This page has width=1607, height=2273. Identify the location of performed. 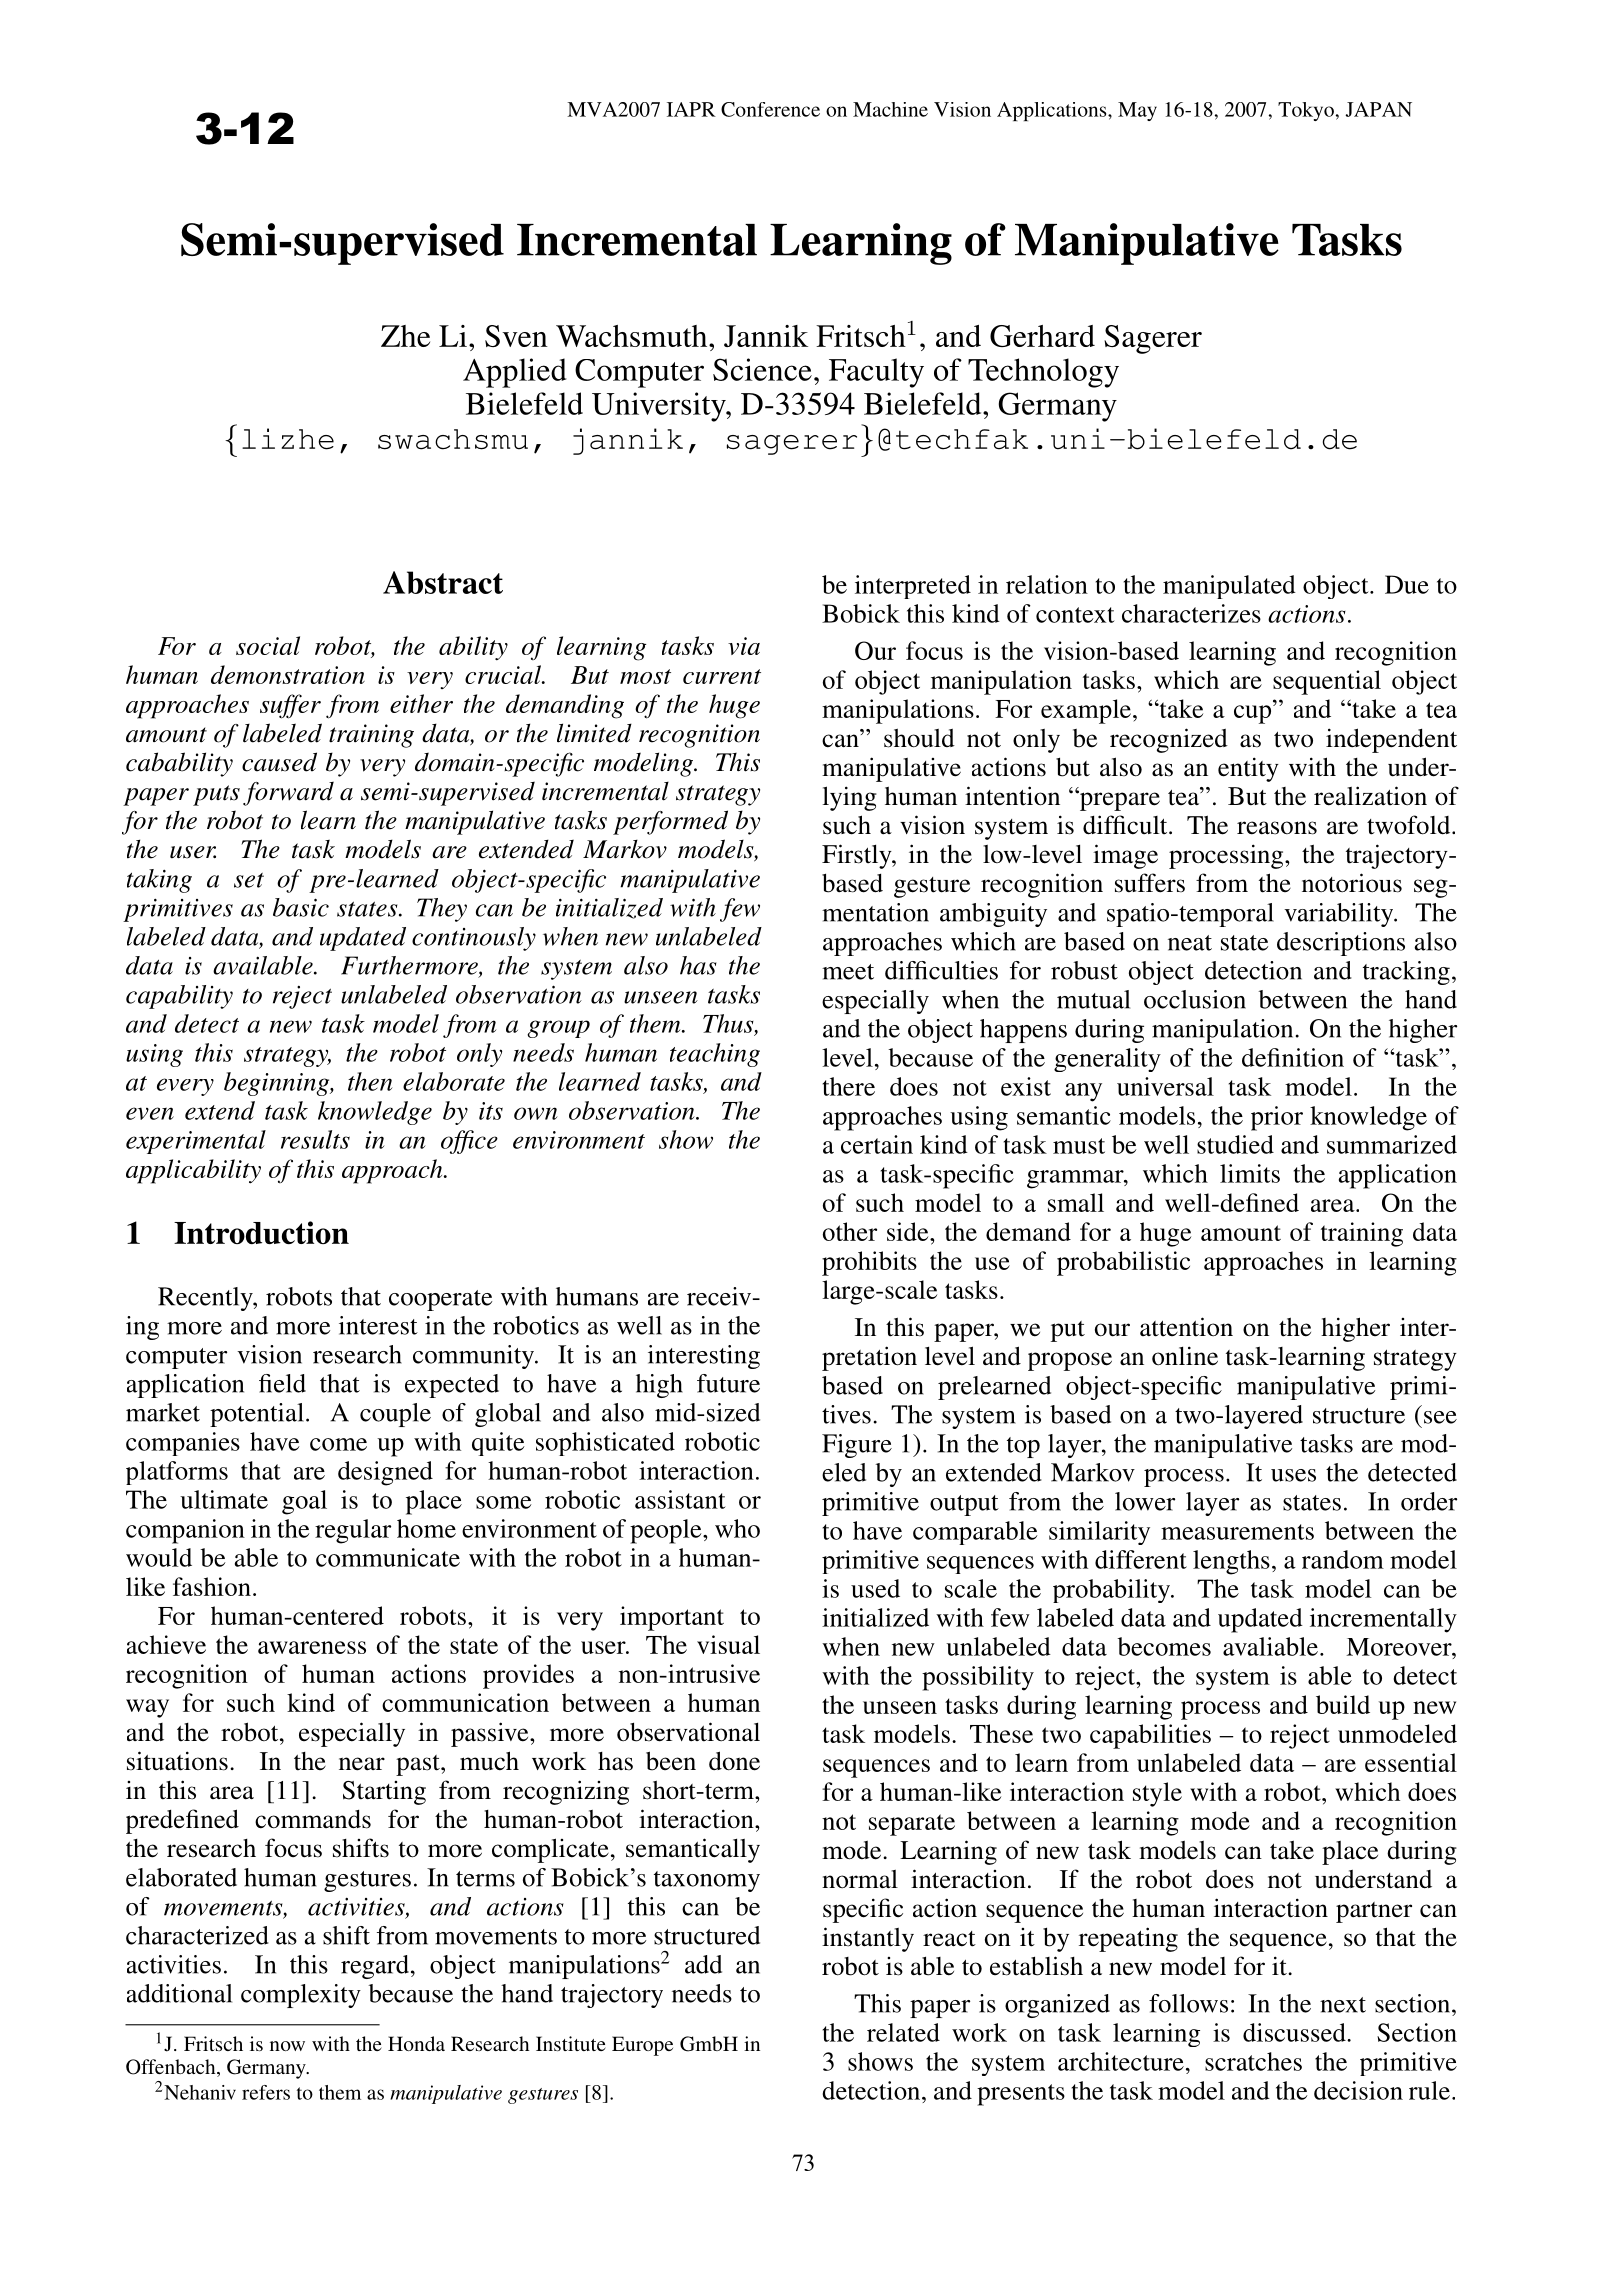
(670, 822).
